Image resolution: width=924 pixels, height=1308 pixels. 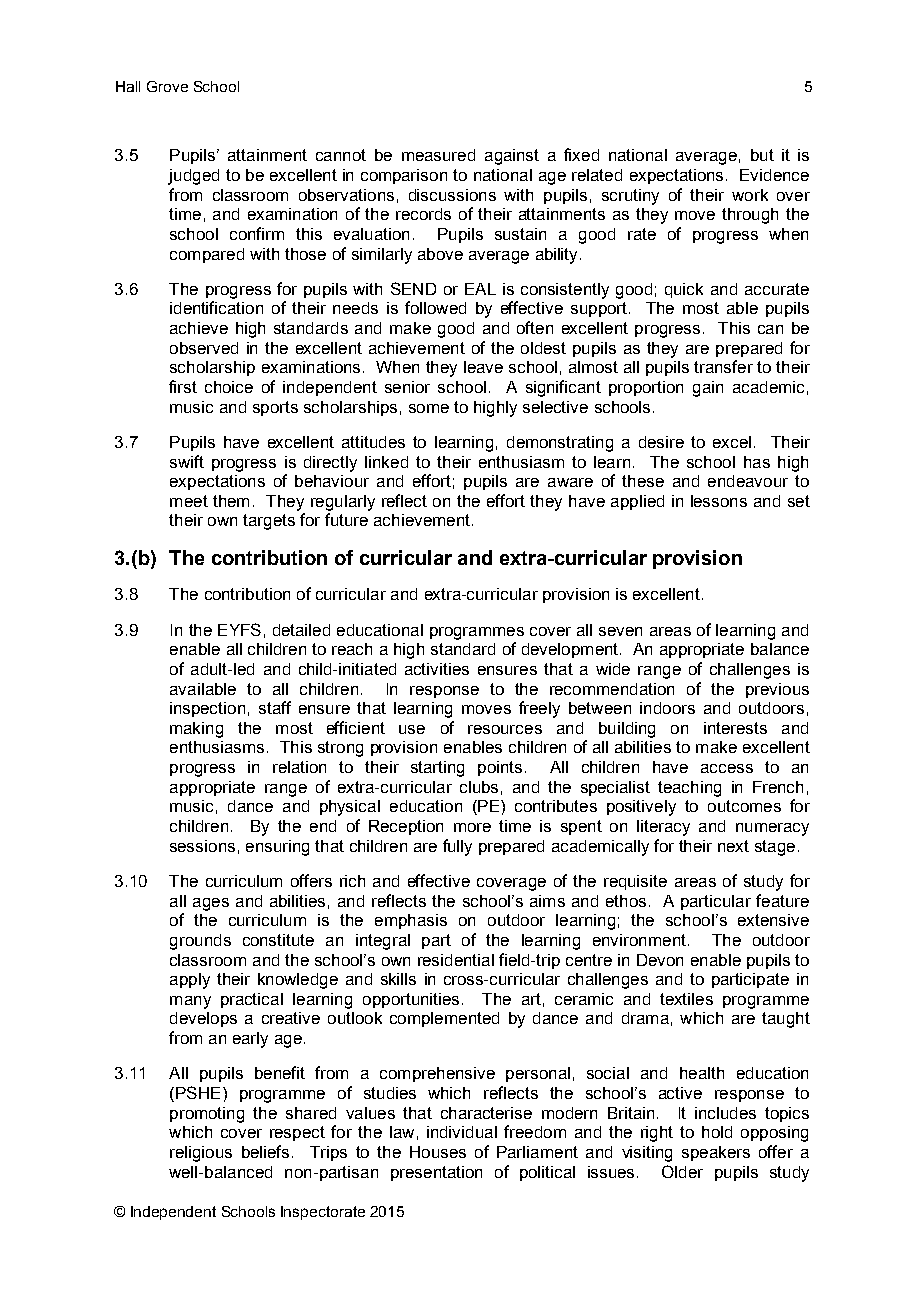 I want to click on detailed, so click(x=301, y=630).
